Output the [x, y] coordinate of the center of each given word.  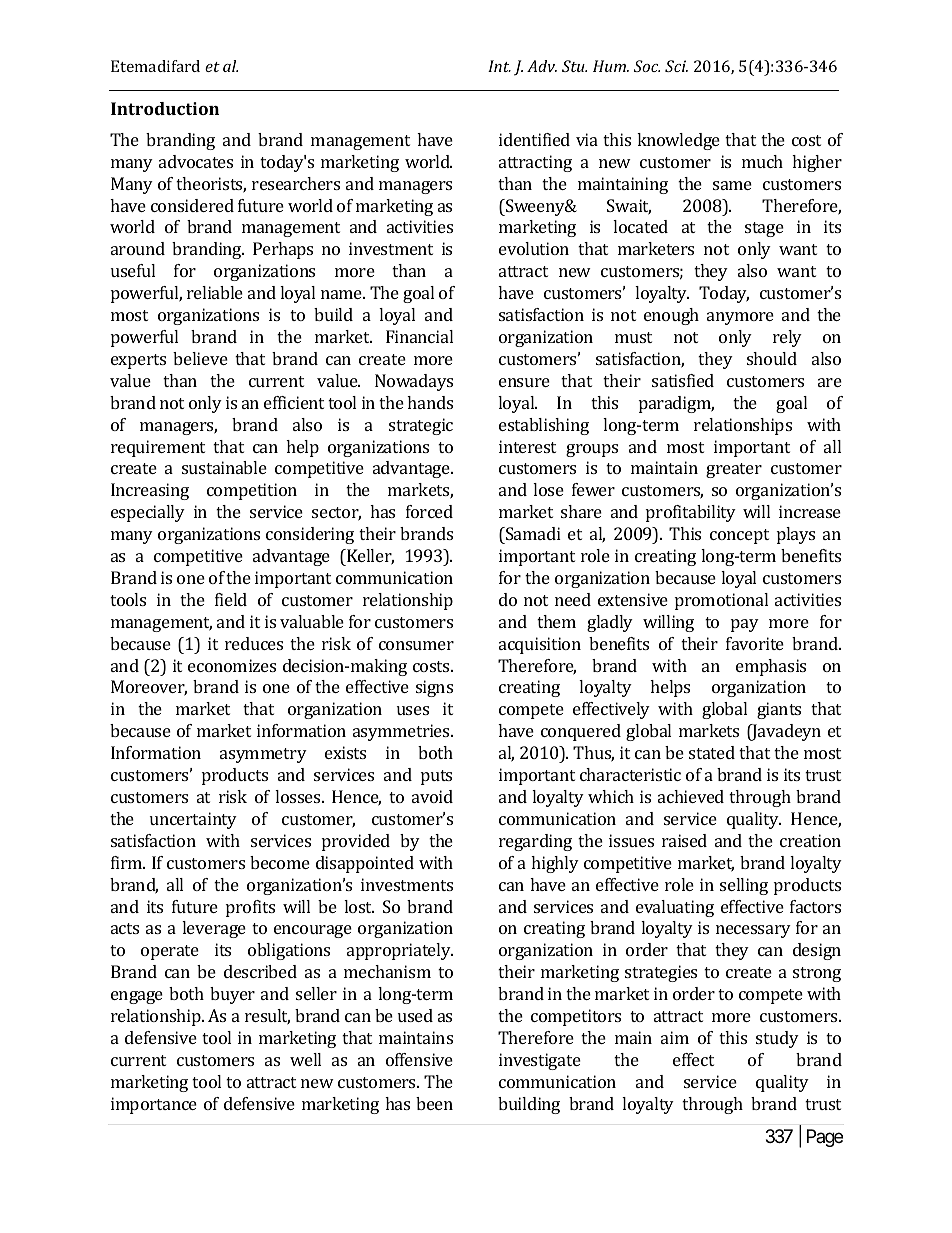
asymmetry [263, 755]
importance [154, 1105]
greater [734, 470]
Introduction [165, 108]
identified [534, 139]
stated [712, 752]
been [434, 1103]
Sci [676, 66]
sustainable [224, 467]
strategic [421, 426]
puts [436, 777]
